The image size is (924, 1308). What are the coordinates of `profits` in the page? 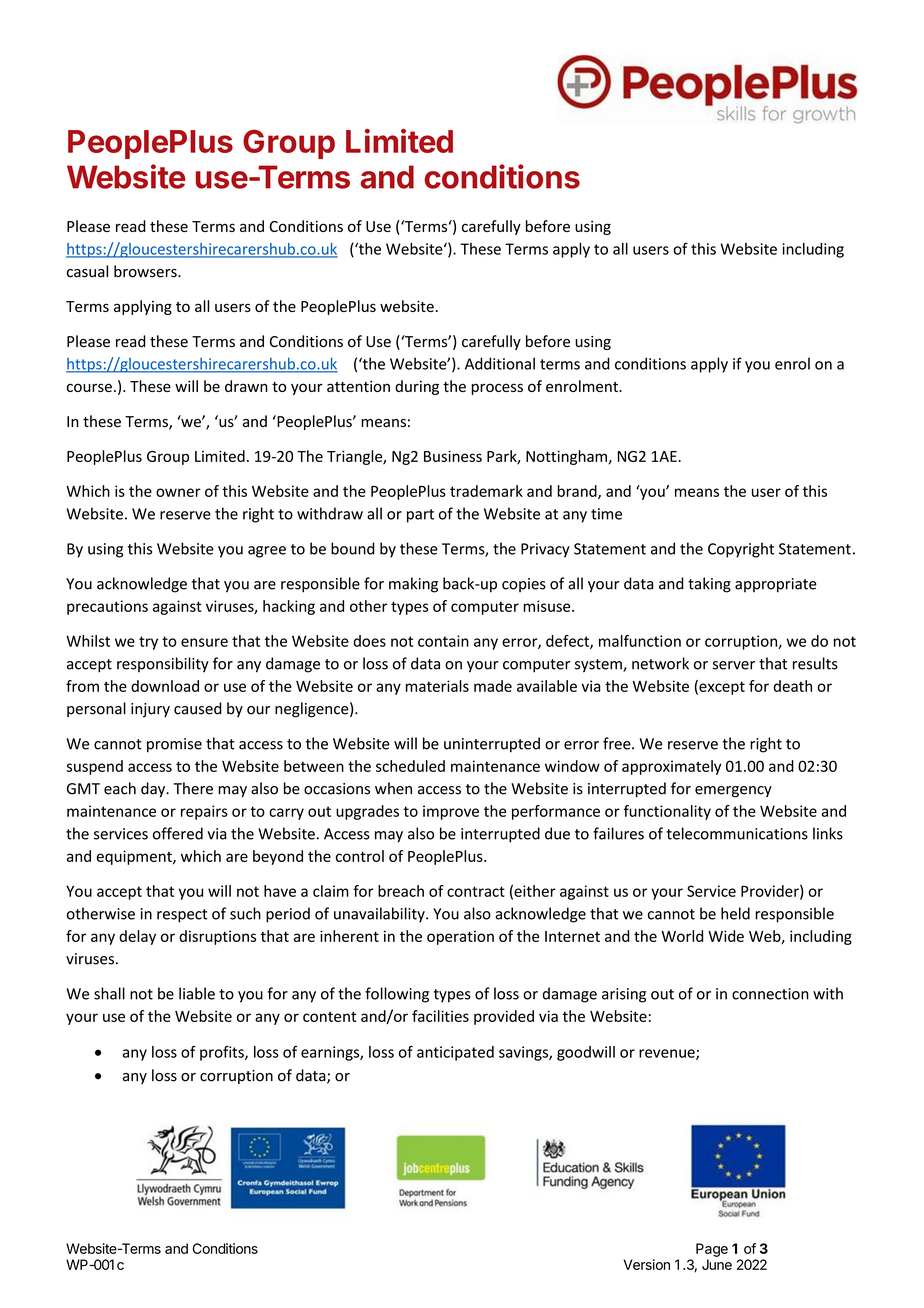 It's located at (223, 1053).
